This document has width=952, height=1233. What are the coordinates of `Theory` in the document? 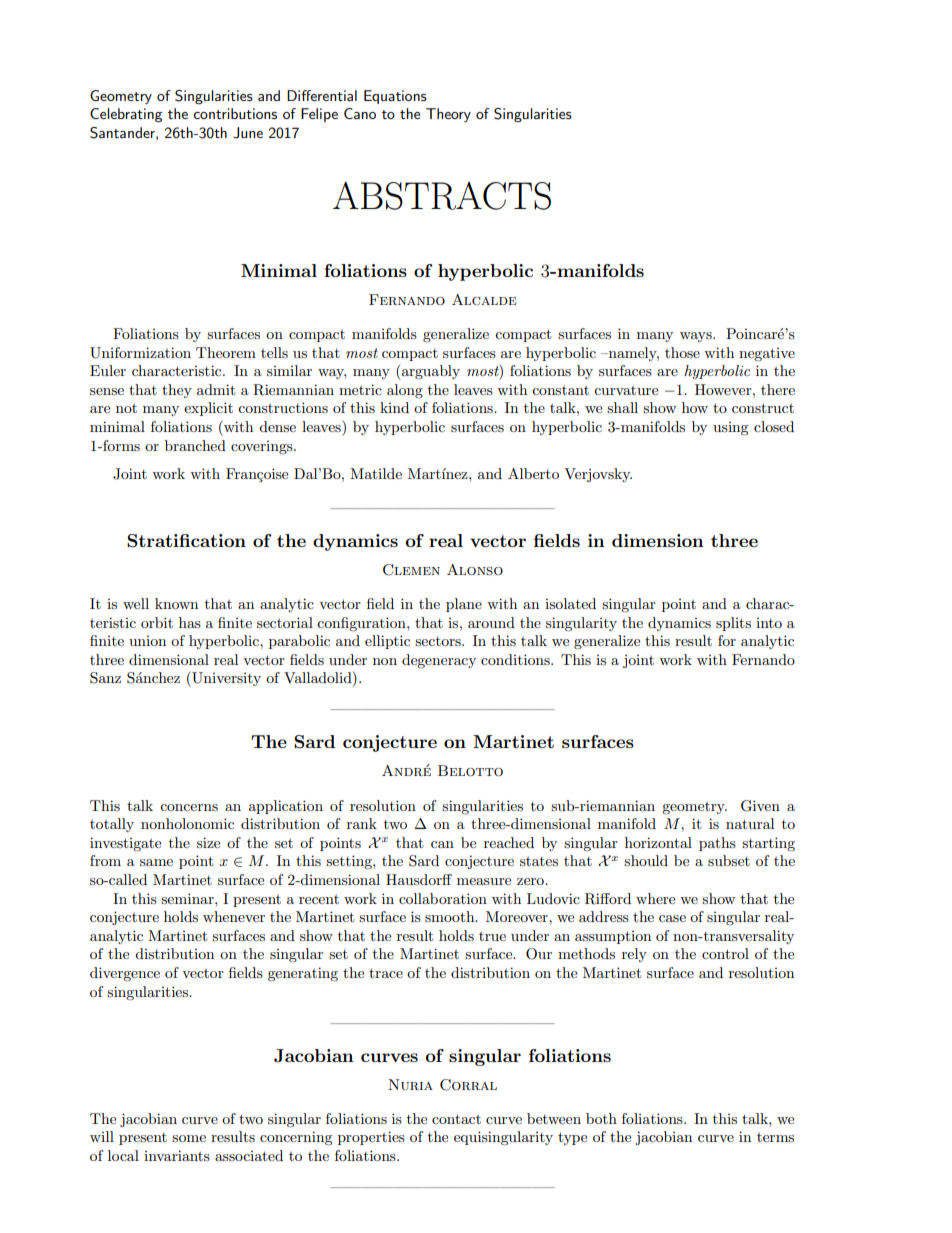 It's located at (448, 115).
